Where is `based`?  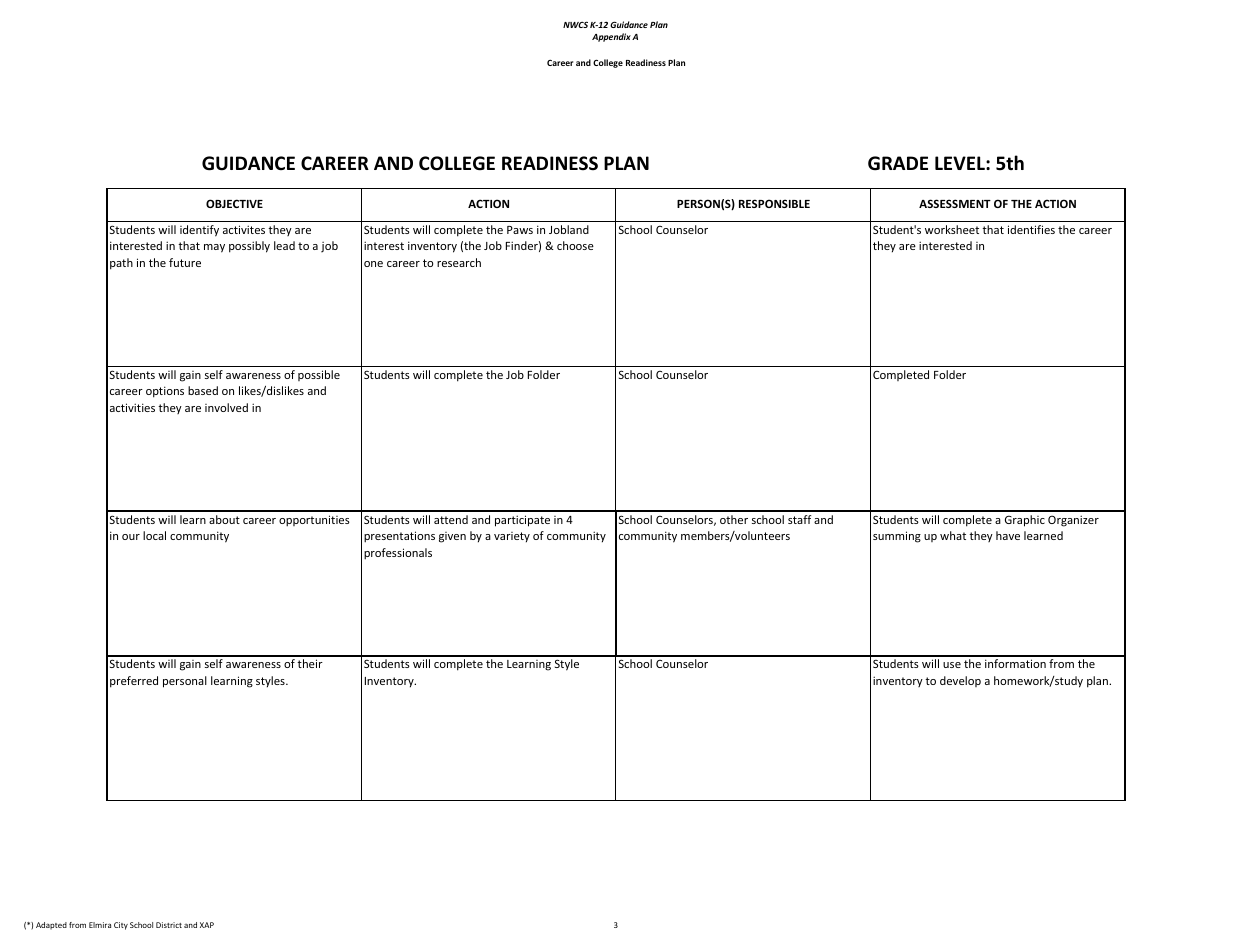
based is located at coordinates (203, 390).
